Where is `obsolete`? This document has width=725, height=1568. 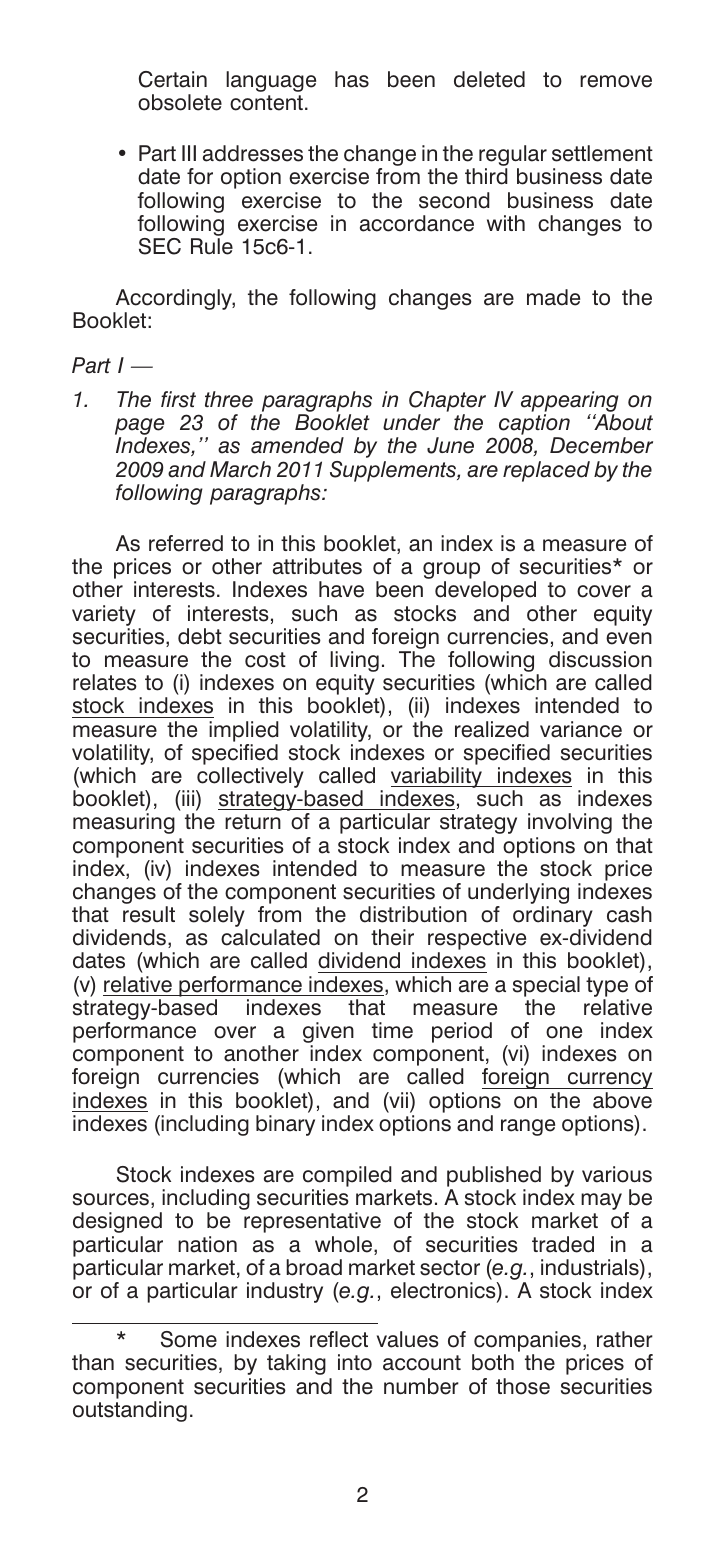
obsolete is located at coordinates (180, 102).
